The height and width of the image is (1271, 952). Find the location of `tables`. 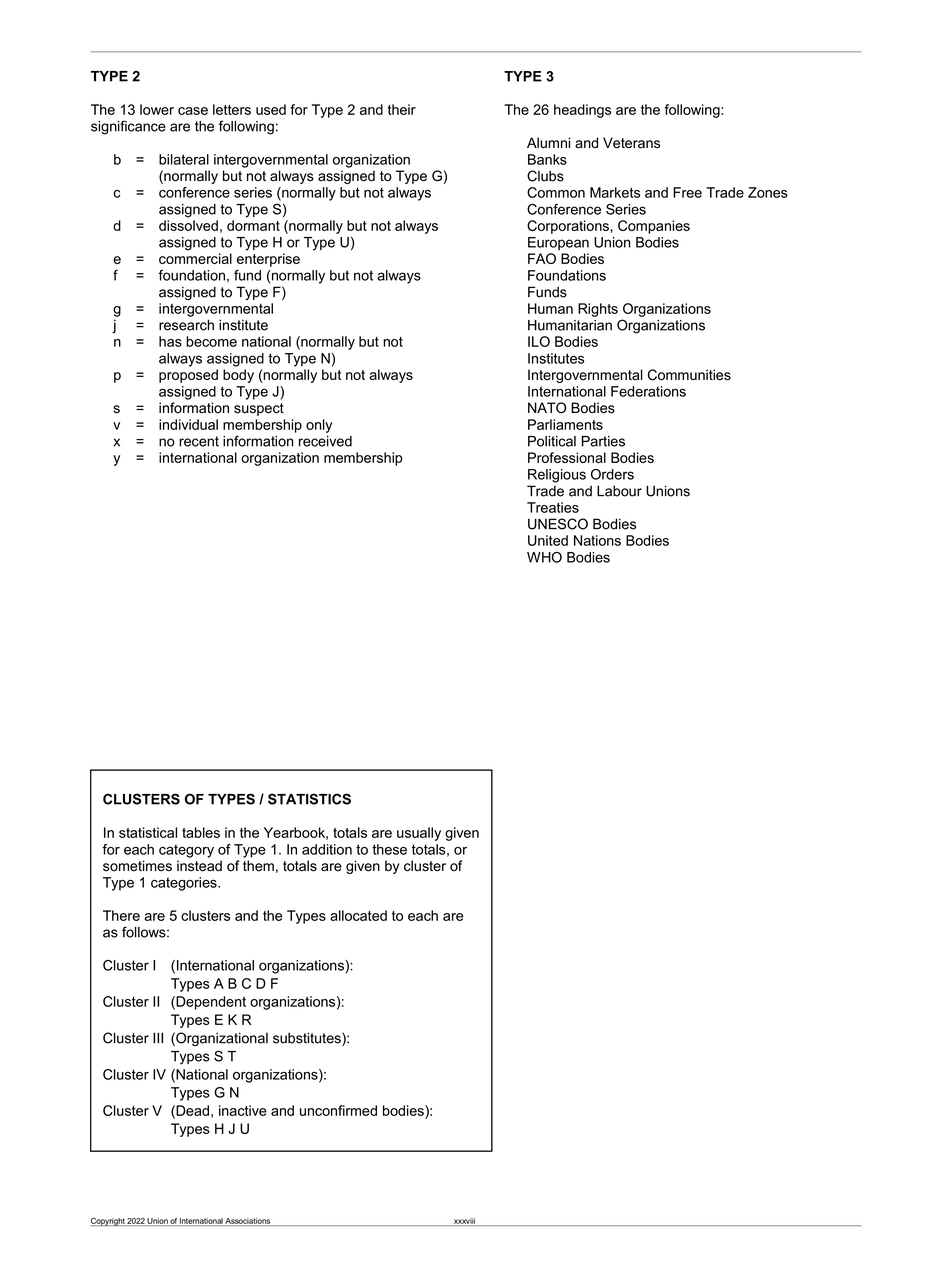

tables is located at coordinates (201, 832).
